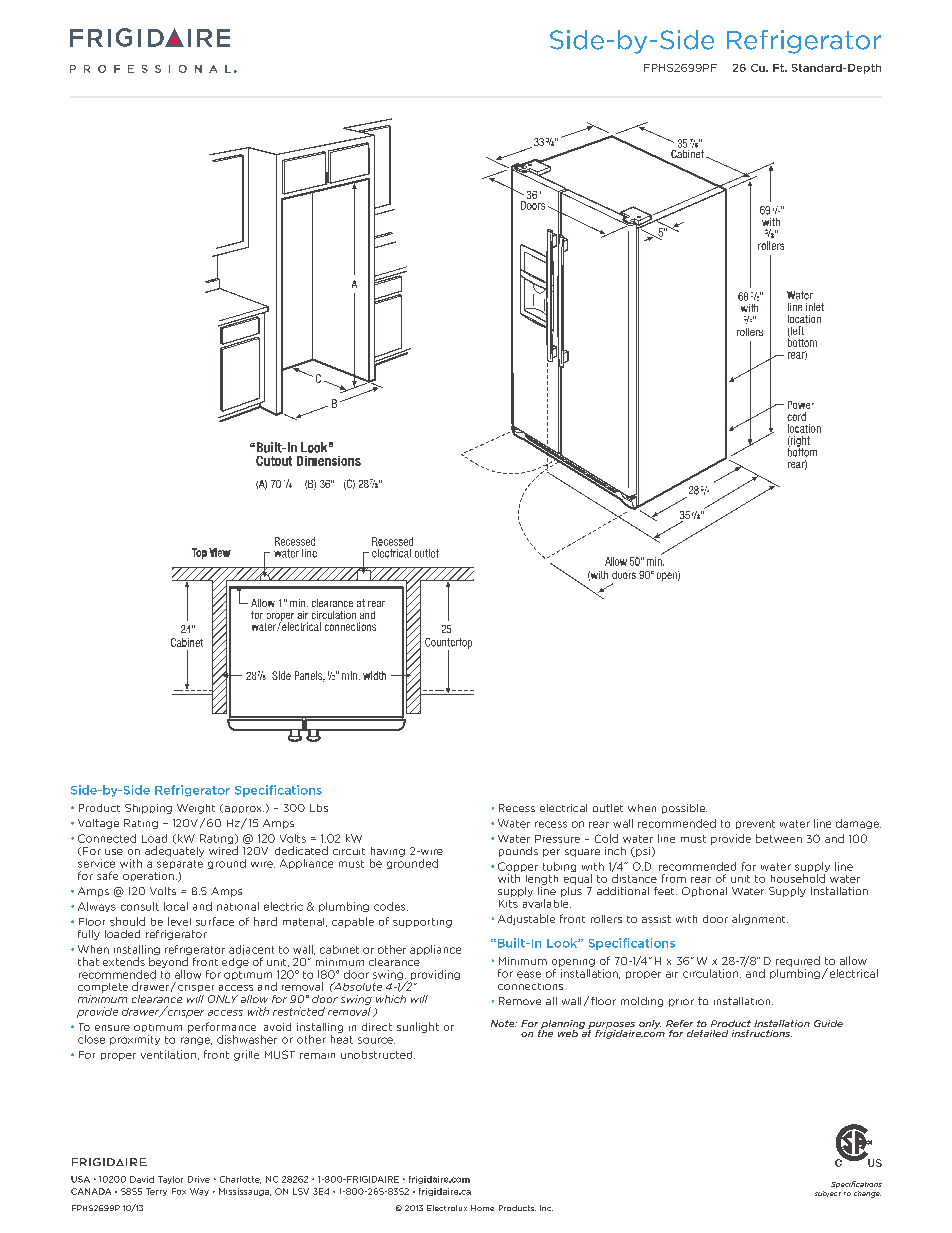 The image size is (952, 1233). What do you see at coordinates (378, 1055) in the screenshot?
I see `unobstructed` at bounding box center [378, 1055].
